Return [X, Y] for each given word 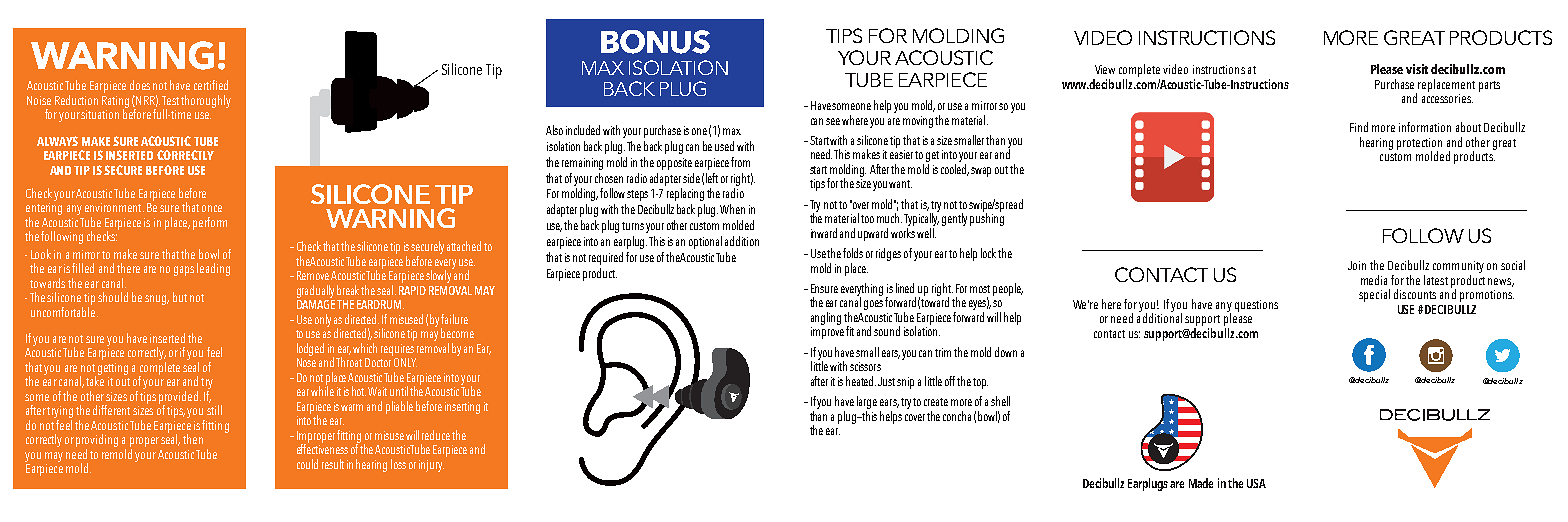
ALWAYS [57, 141]
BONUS [655, 42]
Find [1359, 127]
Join [1357, 265]
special [1374, 295]
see [833, 121]
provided [178, 398]
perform [210, 223]
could [307, 464]
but [180, 297]
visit [1417, 69]
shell [1000, 401]
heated [861, 381]
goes [873, 305]
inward [824, 233]
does [140, 85]
